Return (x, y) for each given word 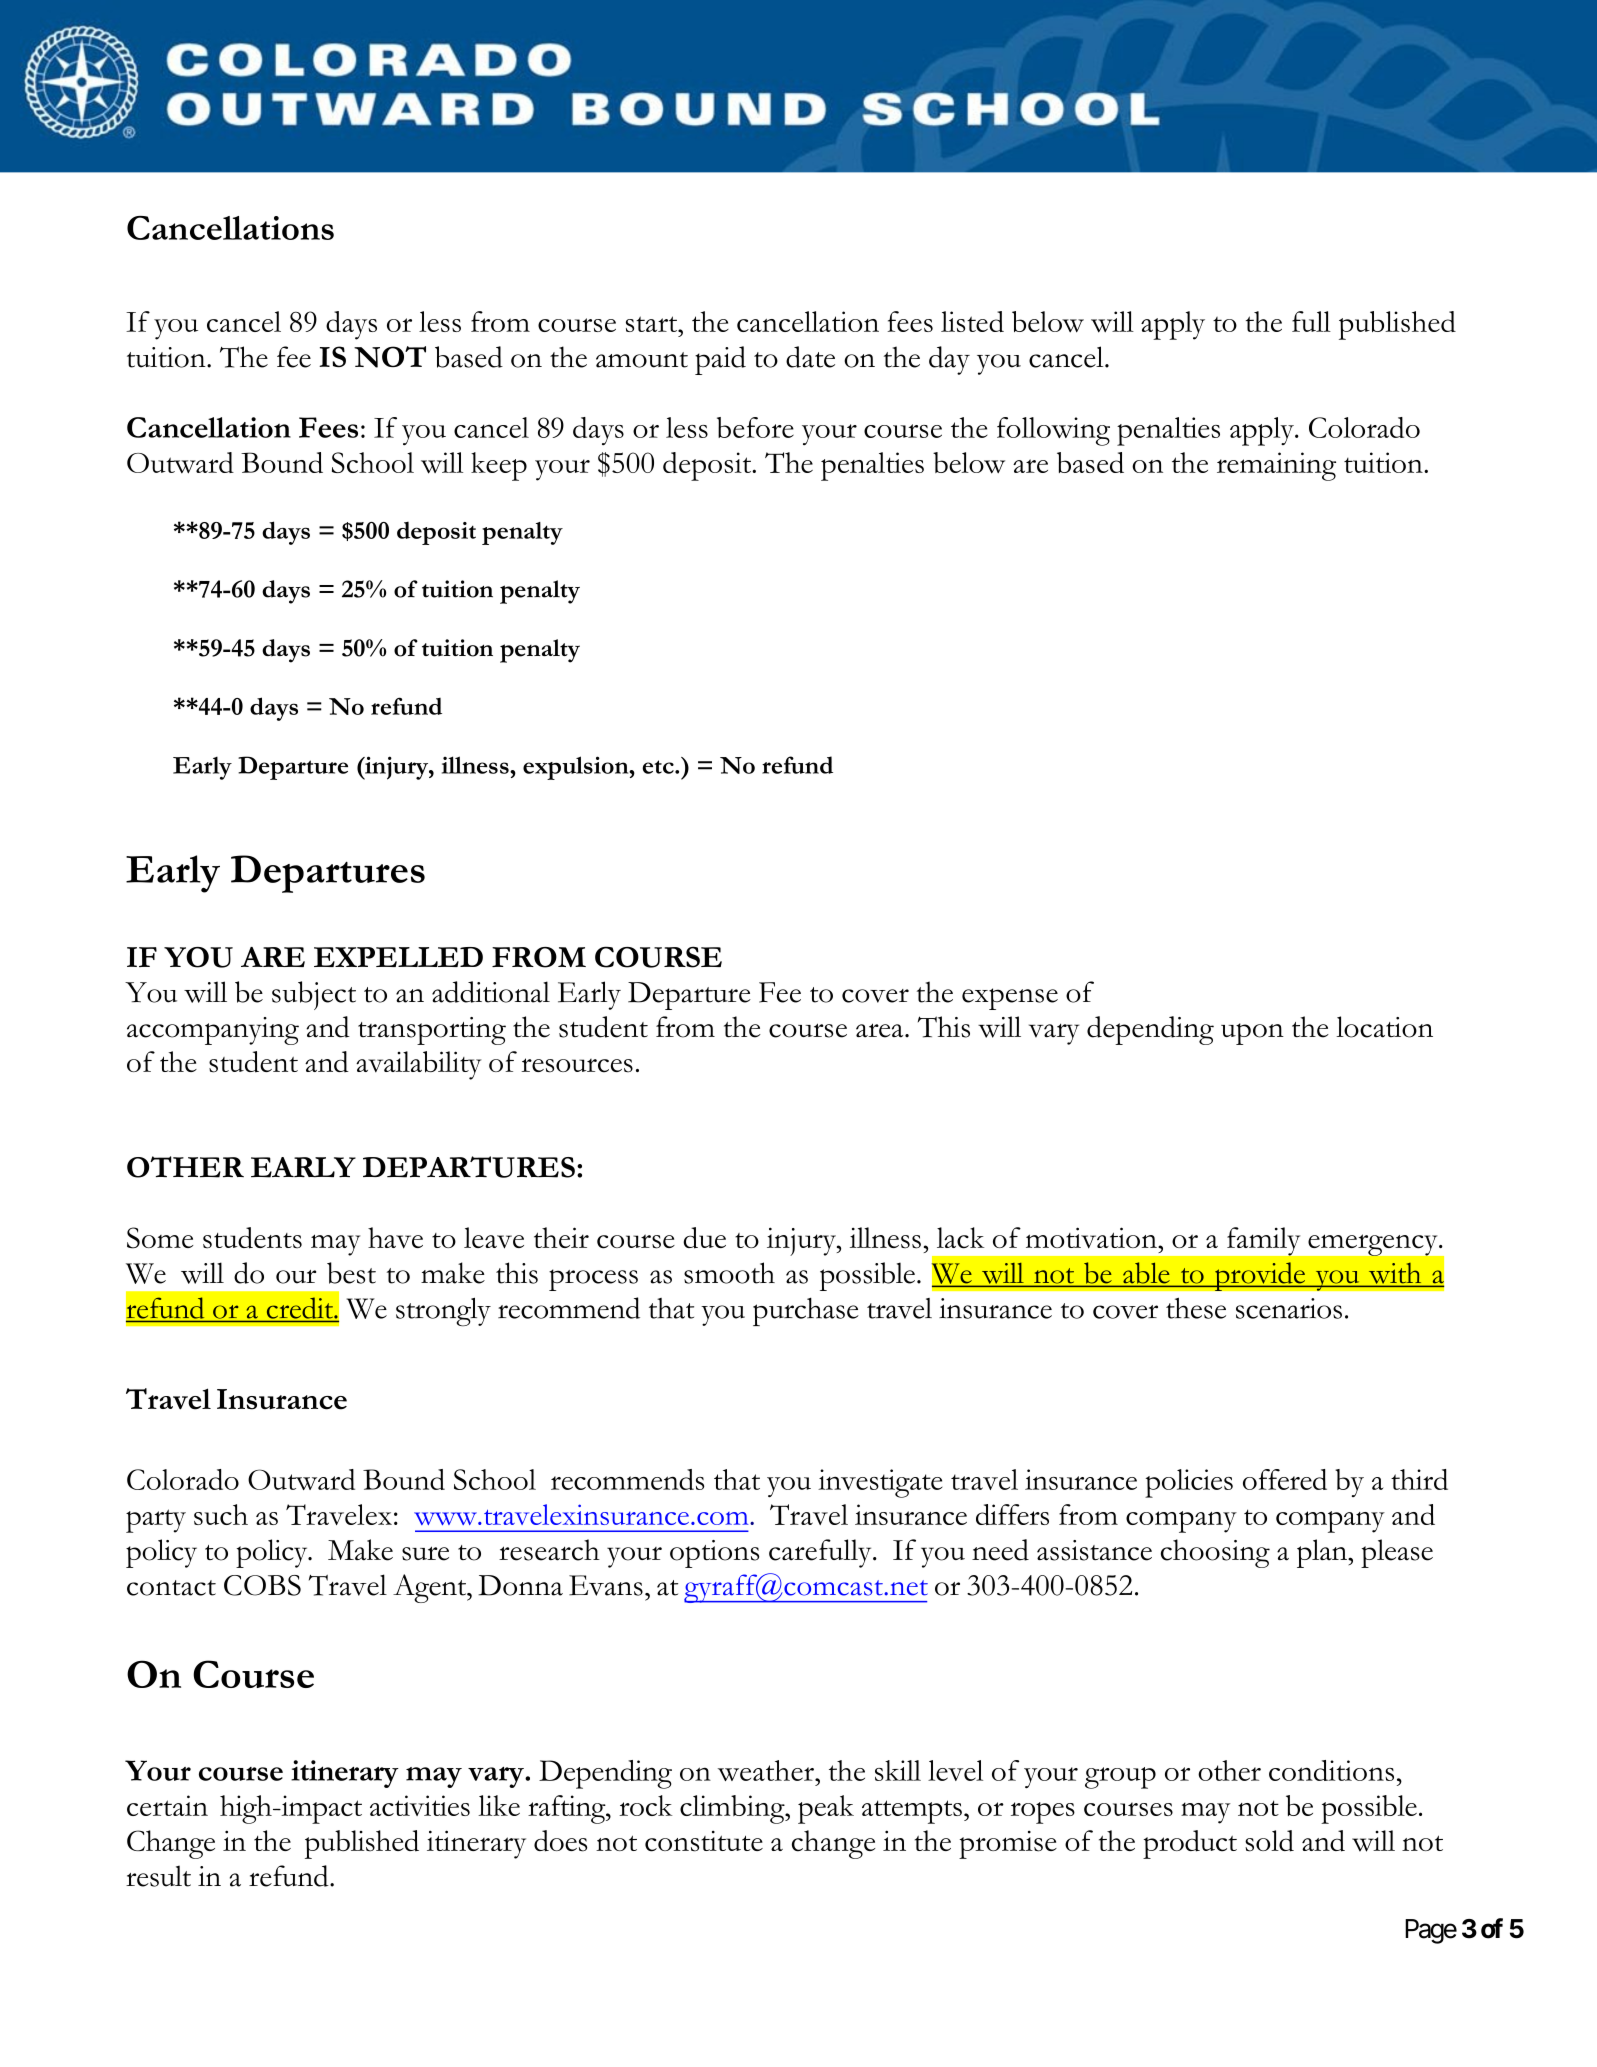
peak (826, 1809)
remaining (1276, 466)
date (810, 357)
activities (420, 1805)
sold (1269, 1841)
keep (499, 466)
